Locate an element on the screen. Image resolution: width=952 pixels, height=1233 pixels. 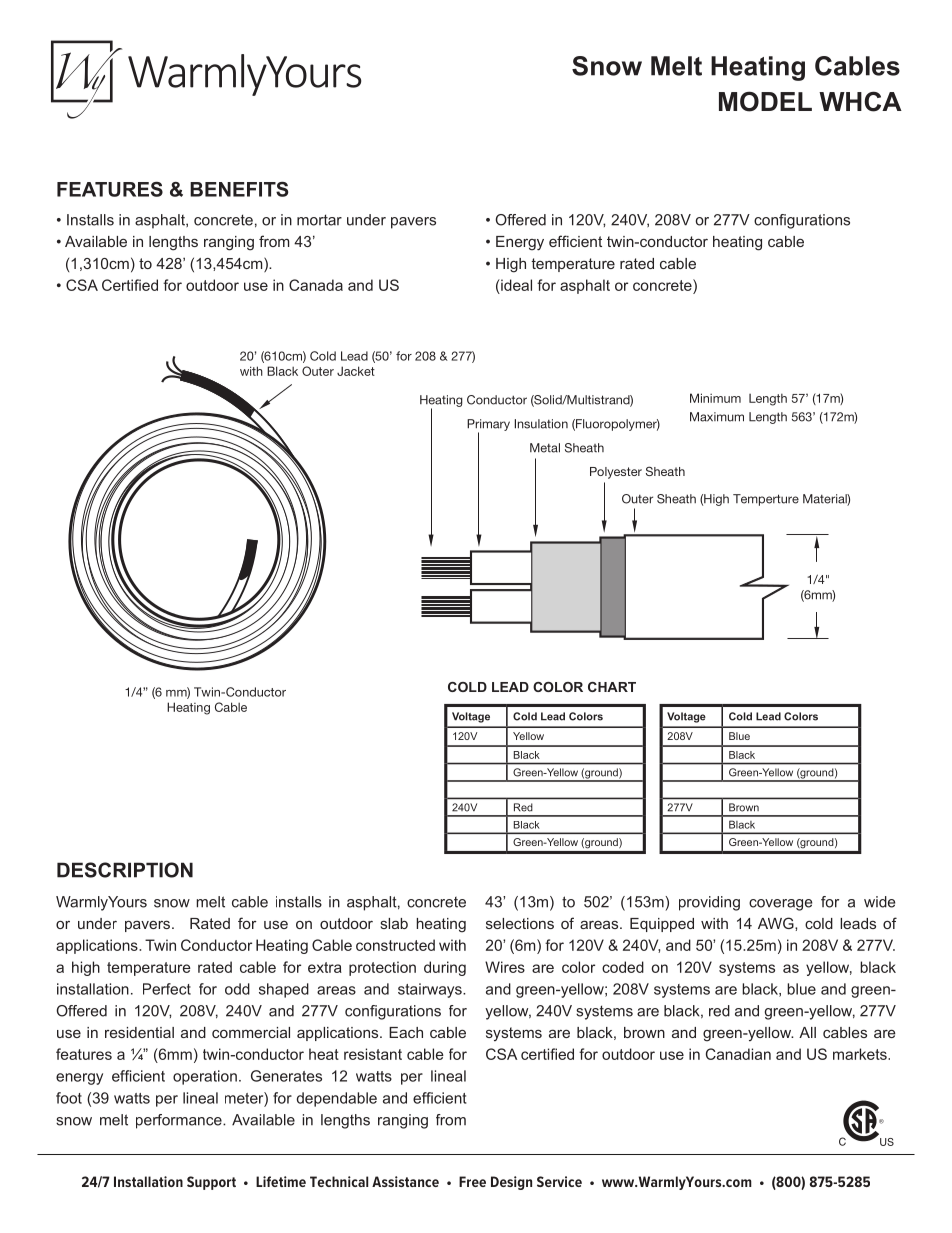
Canada is located at coordinates (316, 285).
